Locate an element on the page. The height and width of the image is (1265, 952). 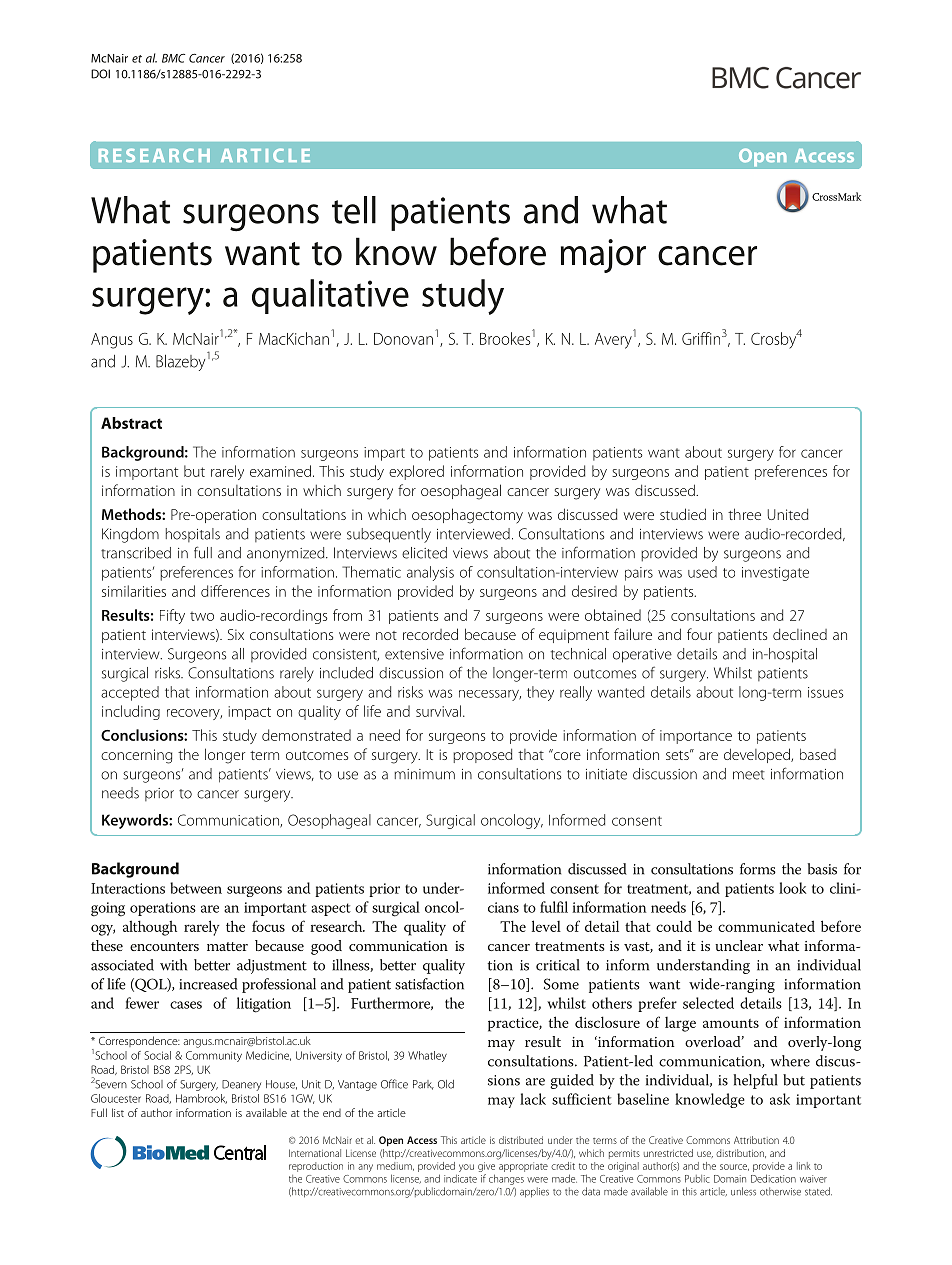
BMC is located at coordinates (173, 58).
